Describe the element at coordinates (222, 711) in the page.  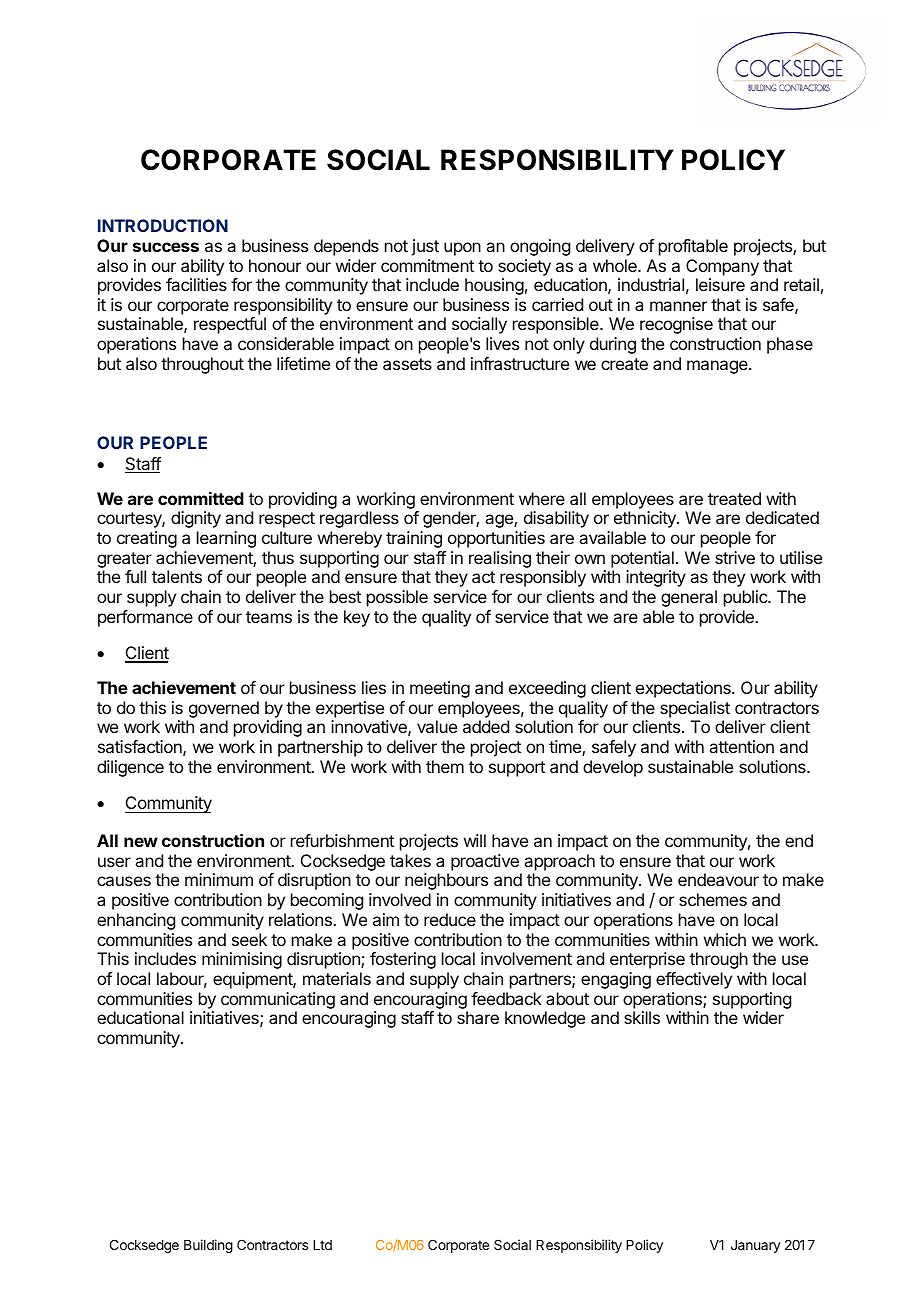
I see `governed` at that location.
